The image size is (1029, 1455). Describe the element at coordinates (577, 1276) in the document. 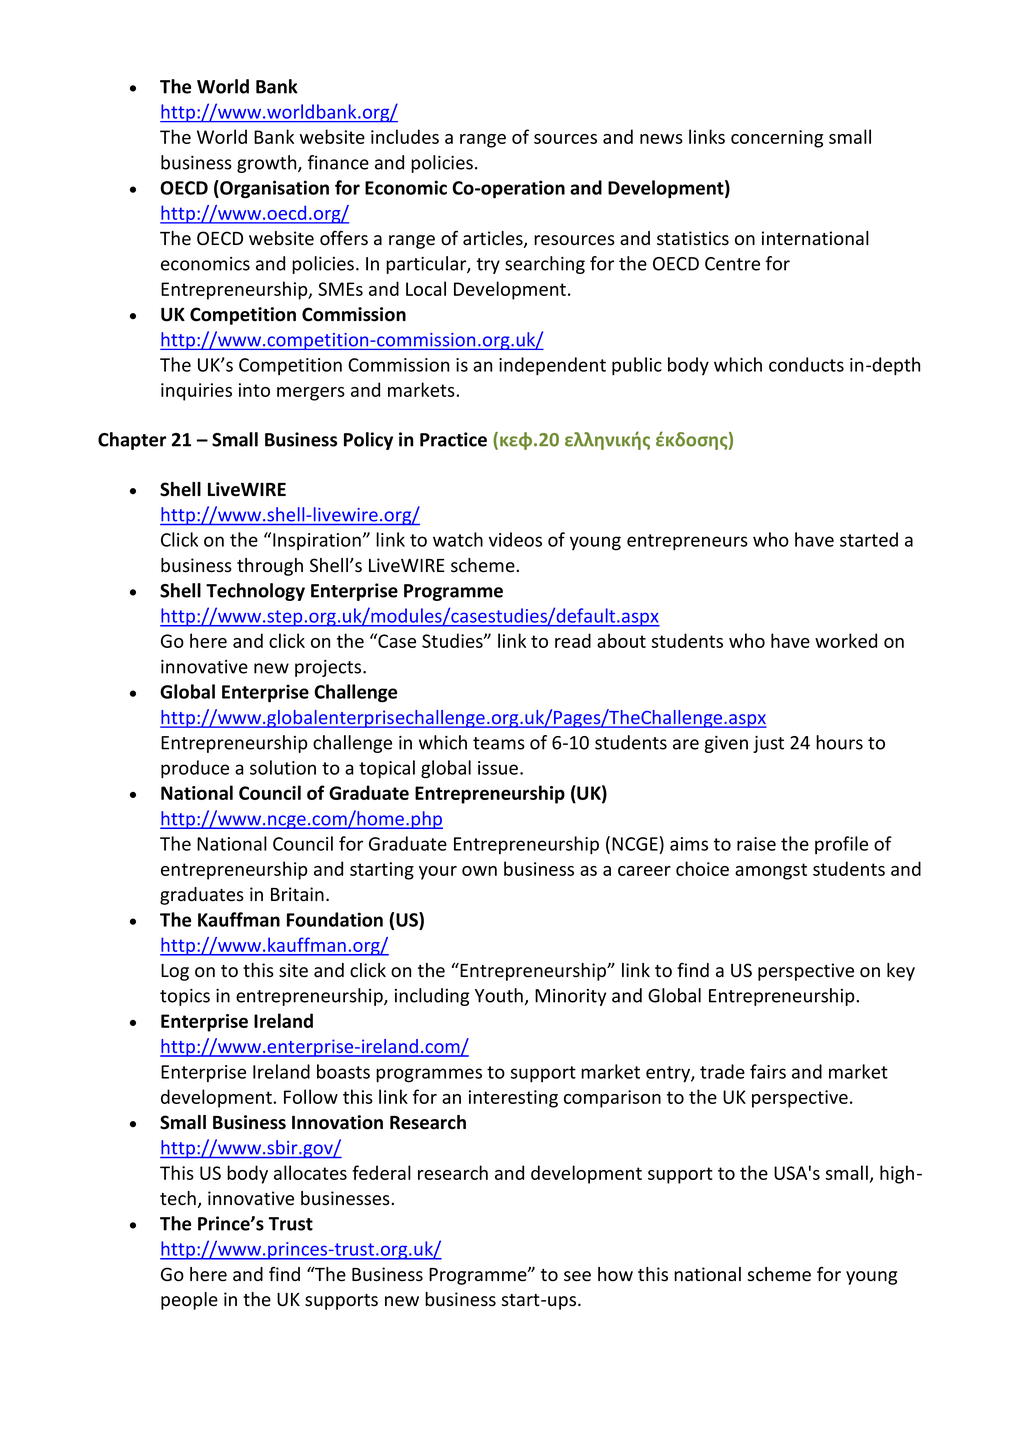

I see `see` at that location.
